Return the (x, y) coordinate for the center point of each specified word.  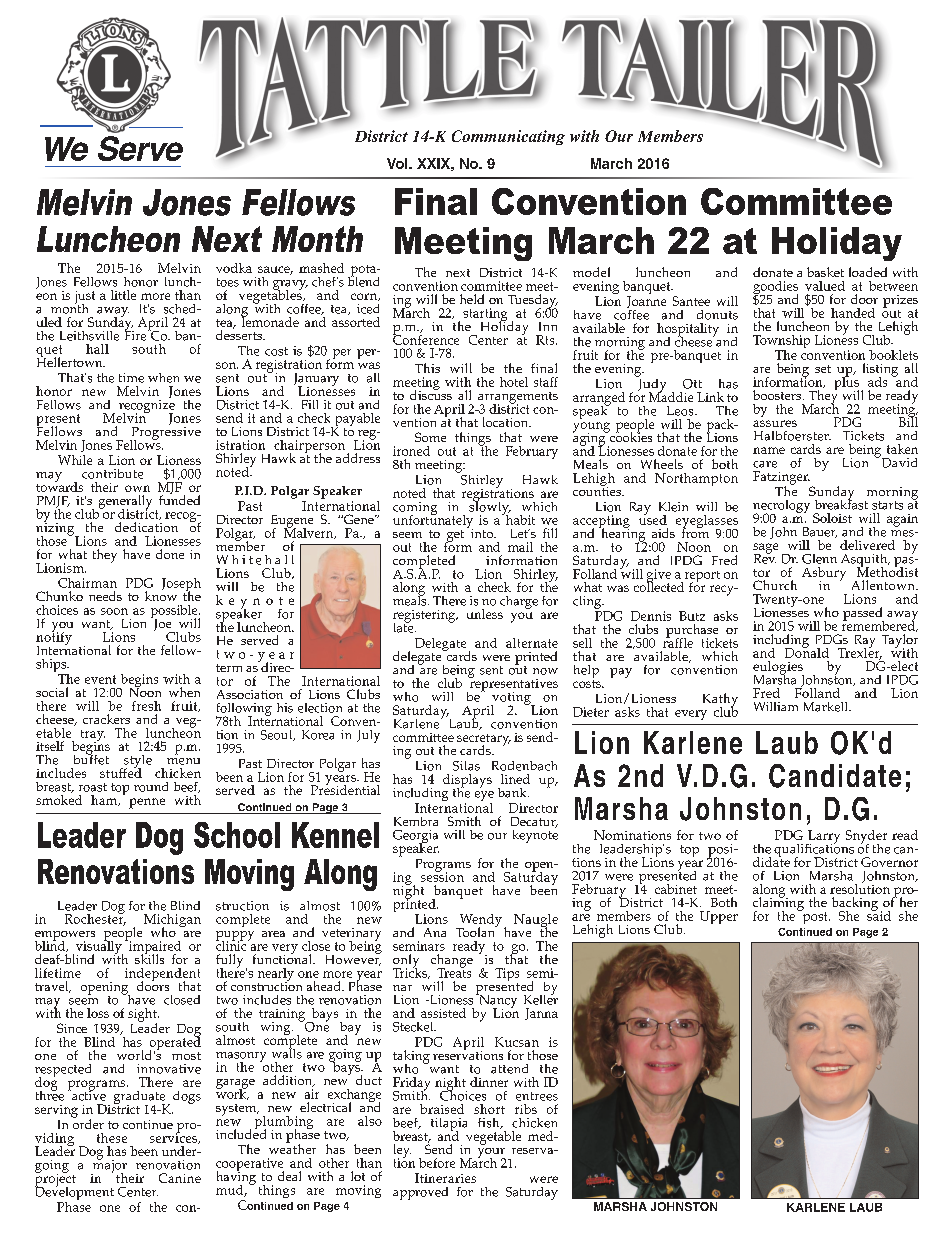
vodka (234, 268)
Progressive (165, 433)
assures (775, 423)
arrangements (518, 399)
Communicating (508, 137)
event (100, 679)
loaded (868, 272)
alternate (532, 643)
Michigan (172, 922)
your (492, 1154)
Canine (180, 1178)
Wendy (479, 922)
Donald (807, 651)
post (815, 917)
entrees (537, 1096)
